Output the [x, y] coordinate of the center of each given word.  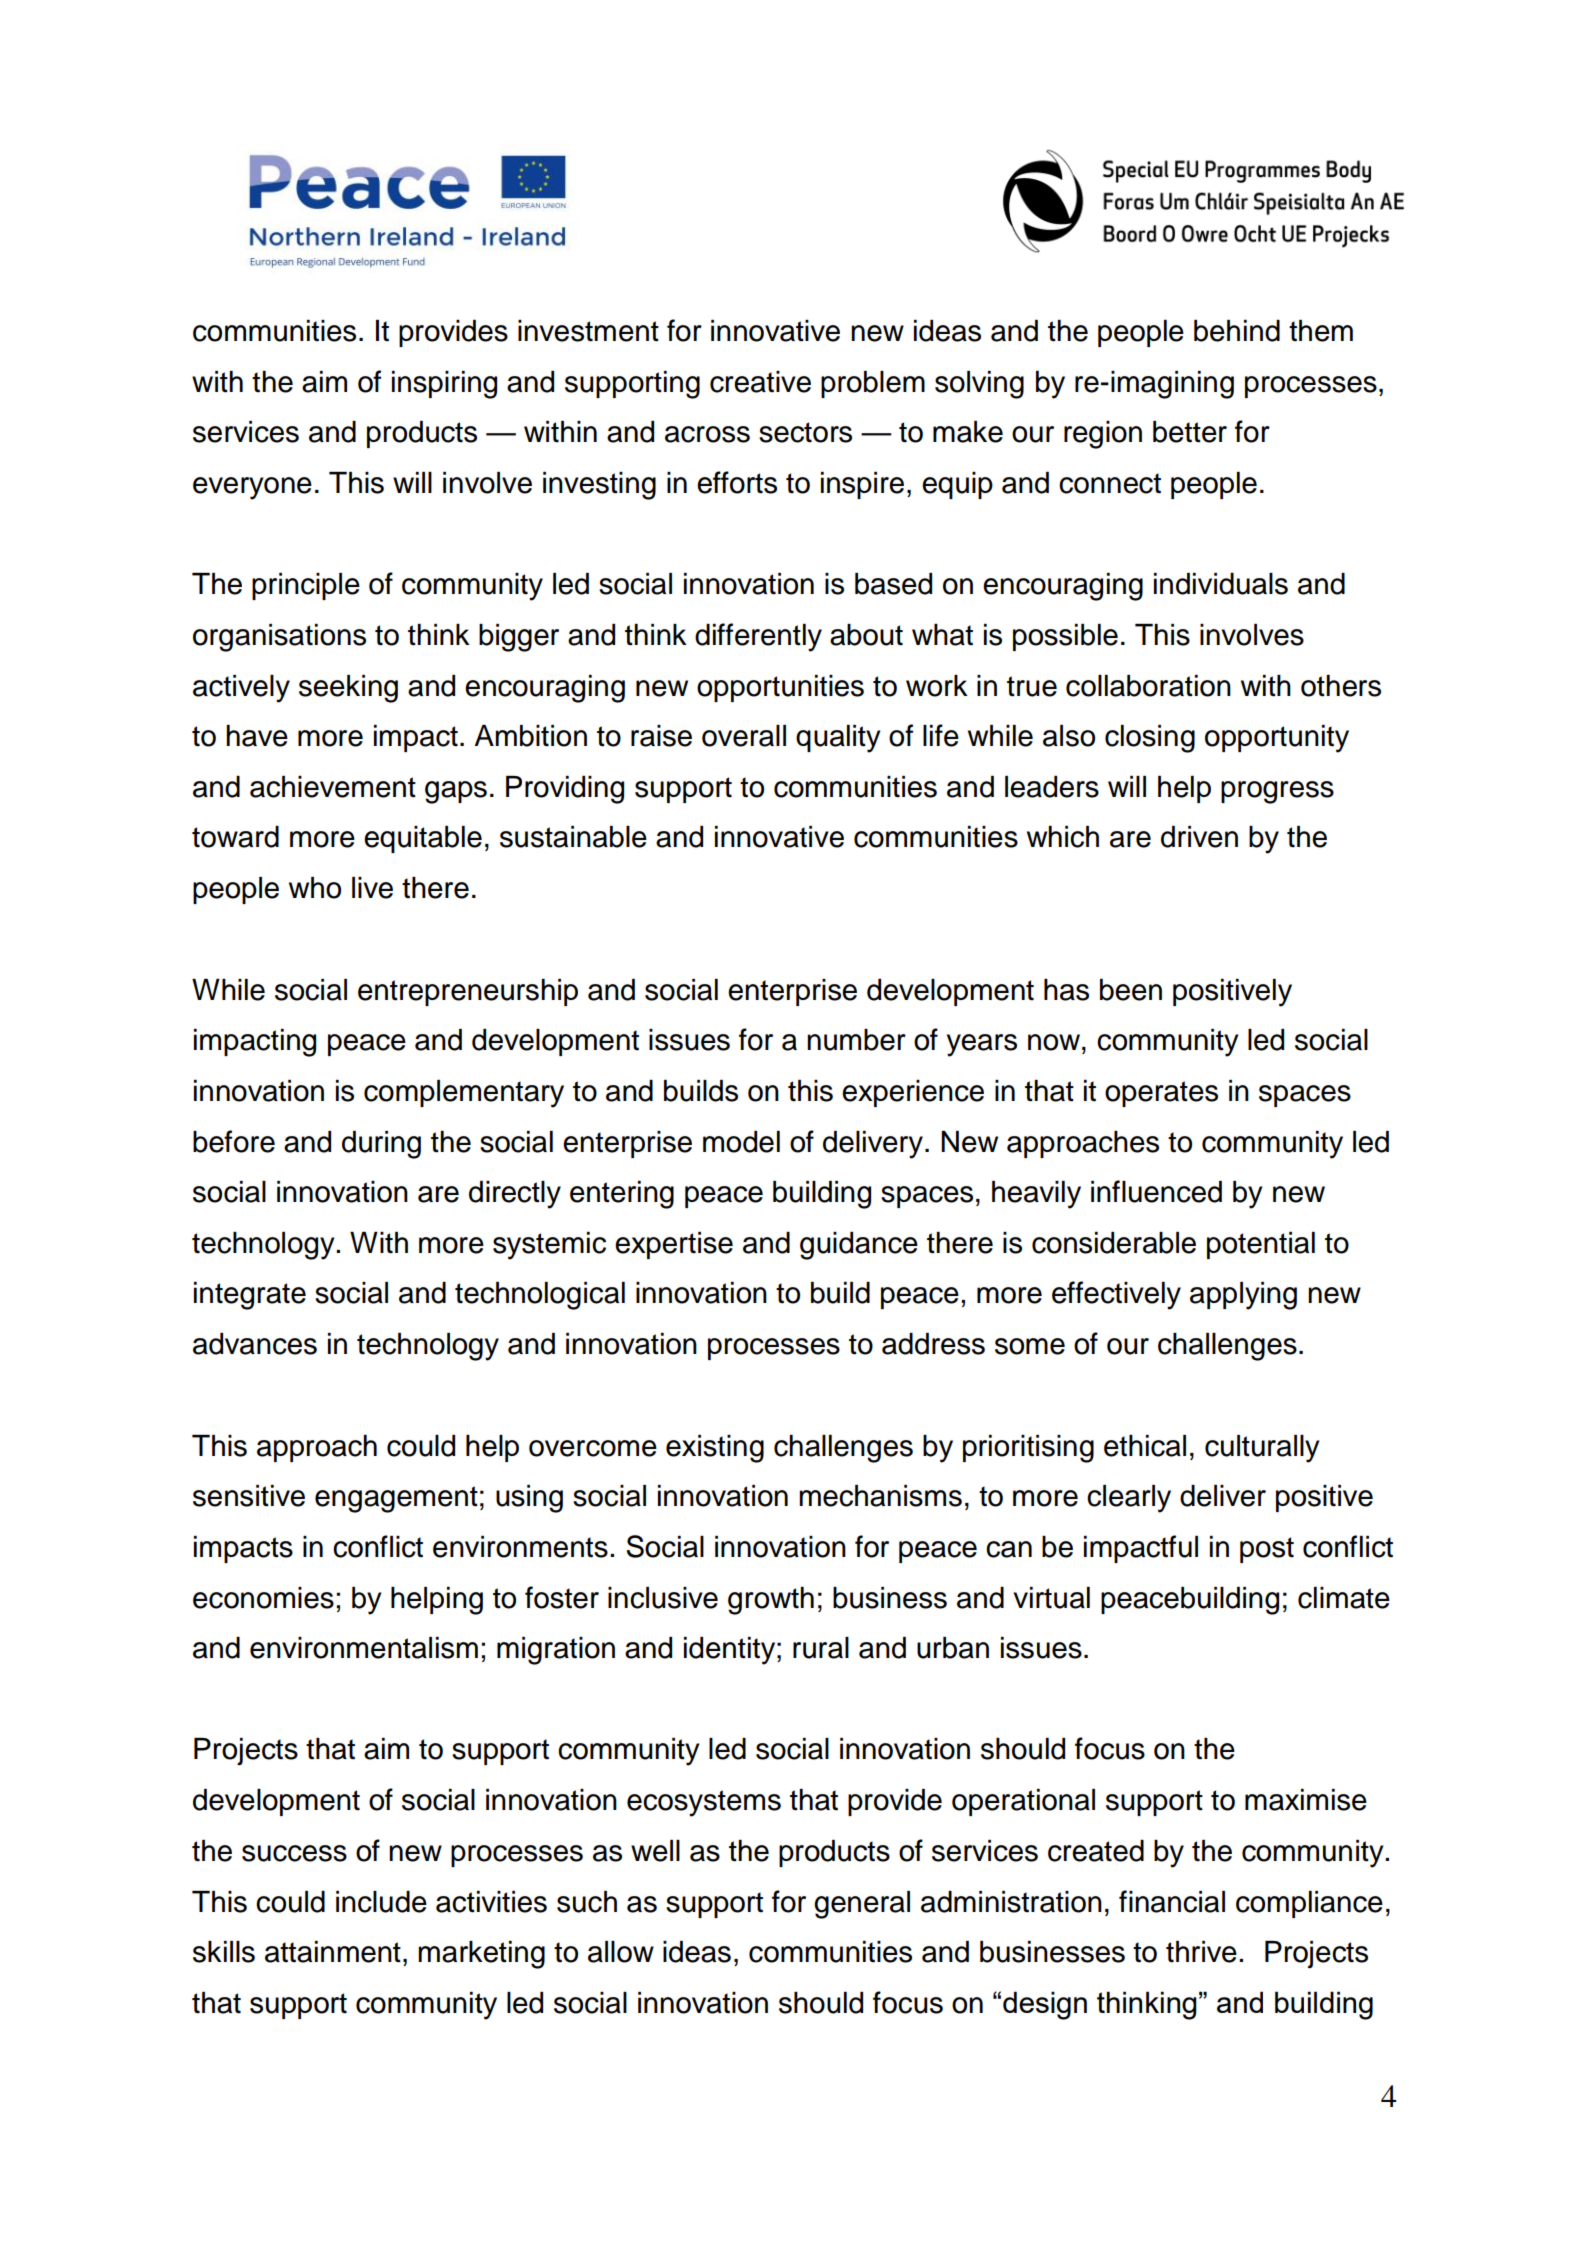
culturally [1262, 1449]
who [315, 888]
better [1190, 432]
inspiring [444, 385]
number [856, 1040]
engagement [396, 1499]
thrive [1201, 1952]
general [862, 1905]
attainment [333, 1952]
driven [1199, 837]
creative [760, 382]
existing [715, 1449]
